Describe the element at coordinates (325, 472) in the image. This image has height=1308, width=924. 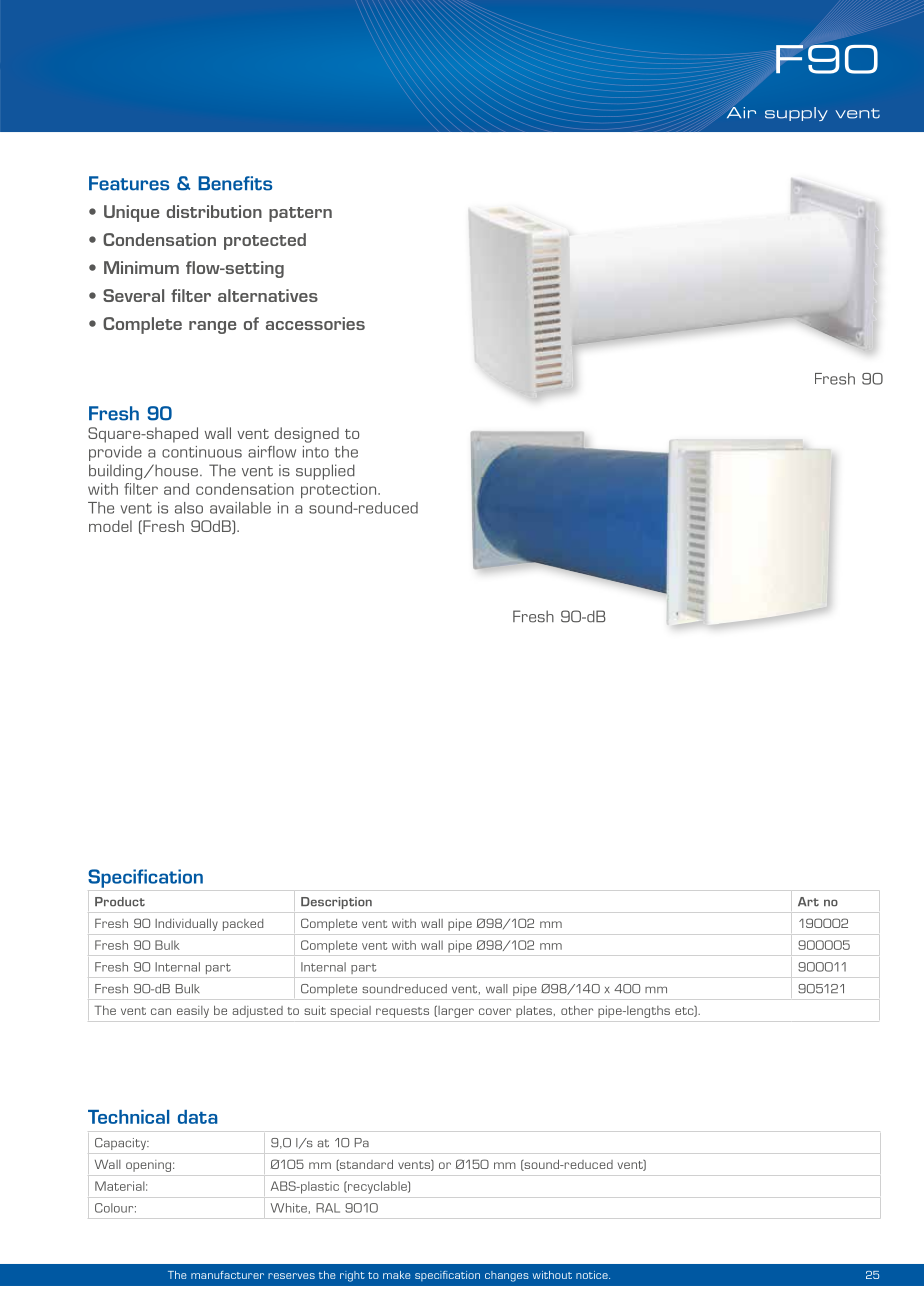
I see `supplied` at that location.
